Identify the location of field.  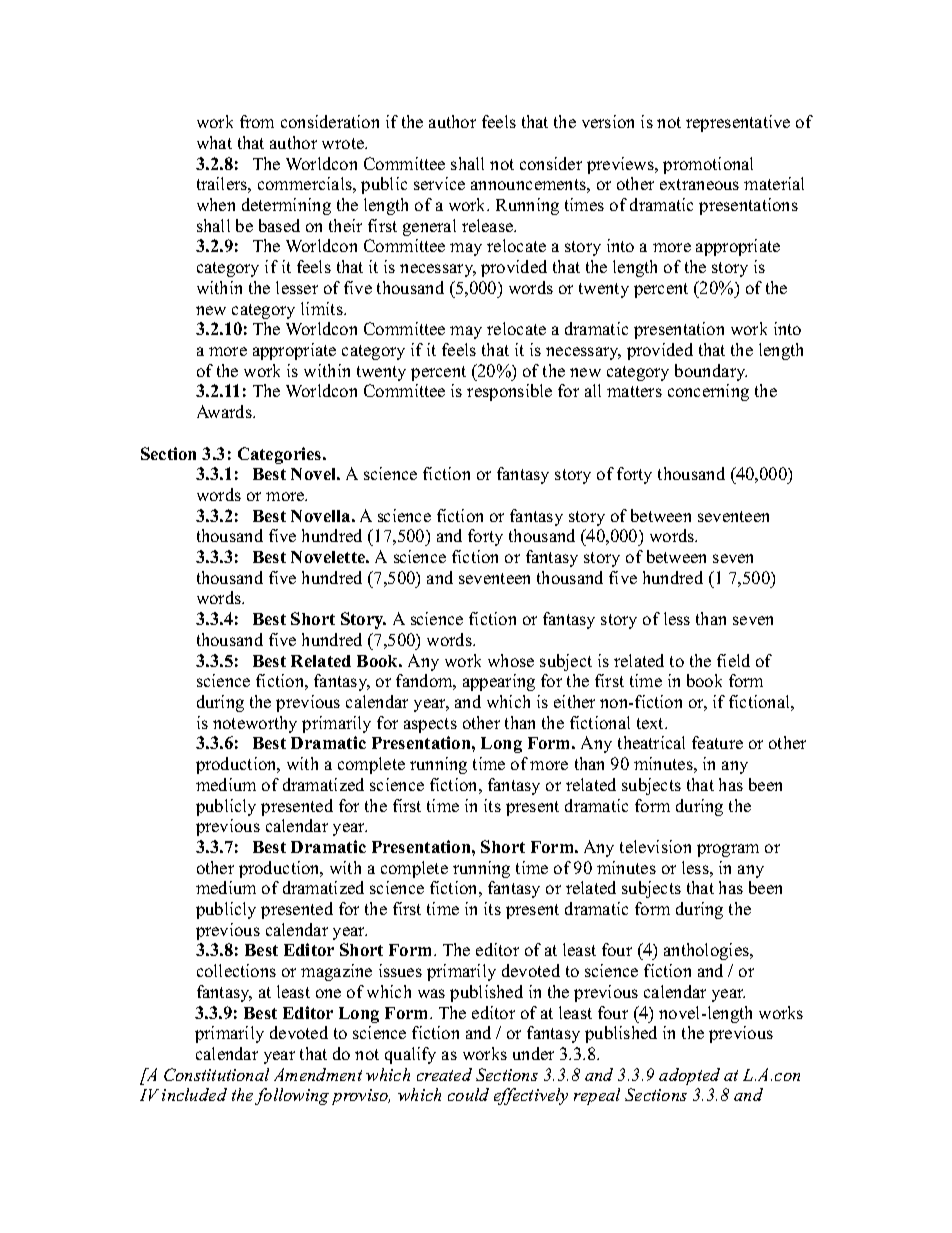
(733, 660).
